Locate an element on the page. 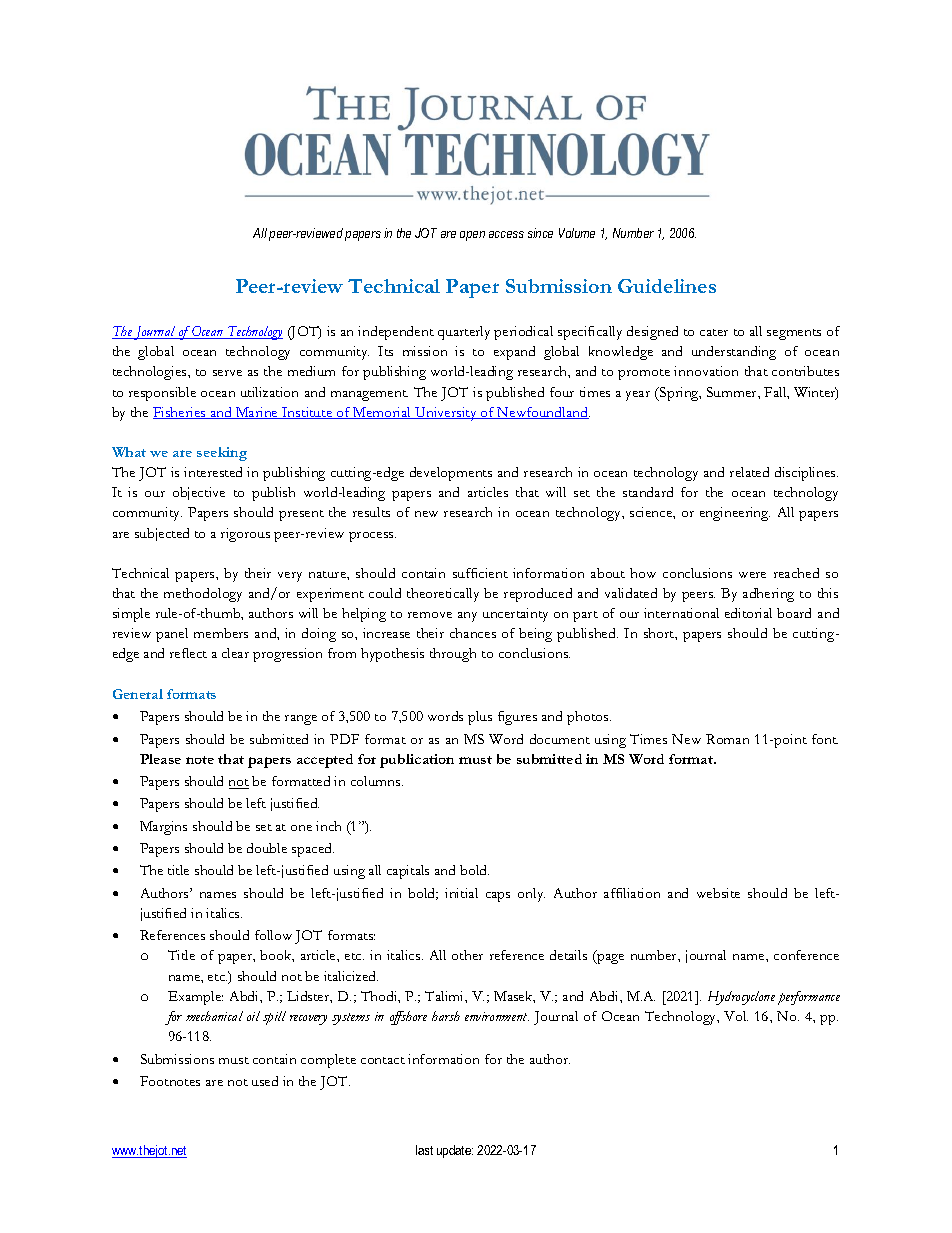  update is located at coordinates (455, 1151).
